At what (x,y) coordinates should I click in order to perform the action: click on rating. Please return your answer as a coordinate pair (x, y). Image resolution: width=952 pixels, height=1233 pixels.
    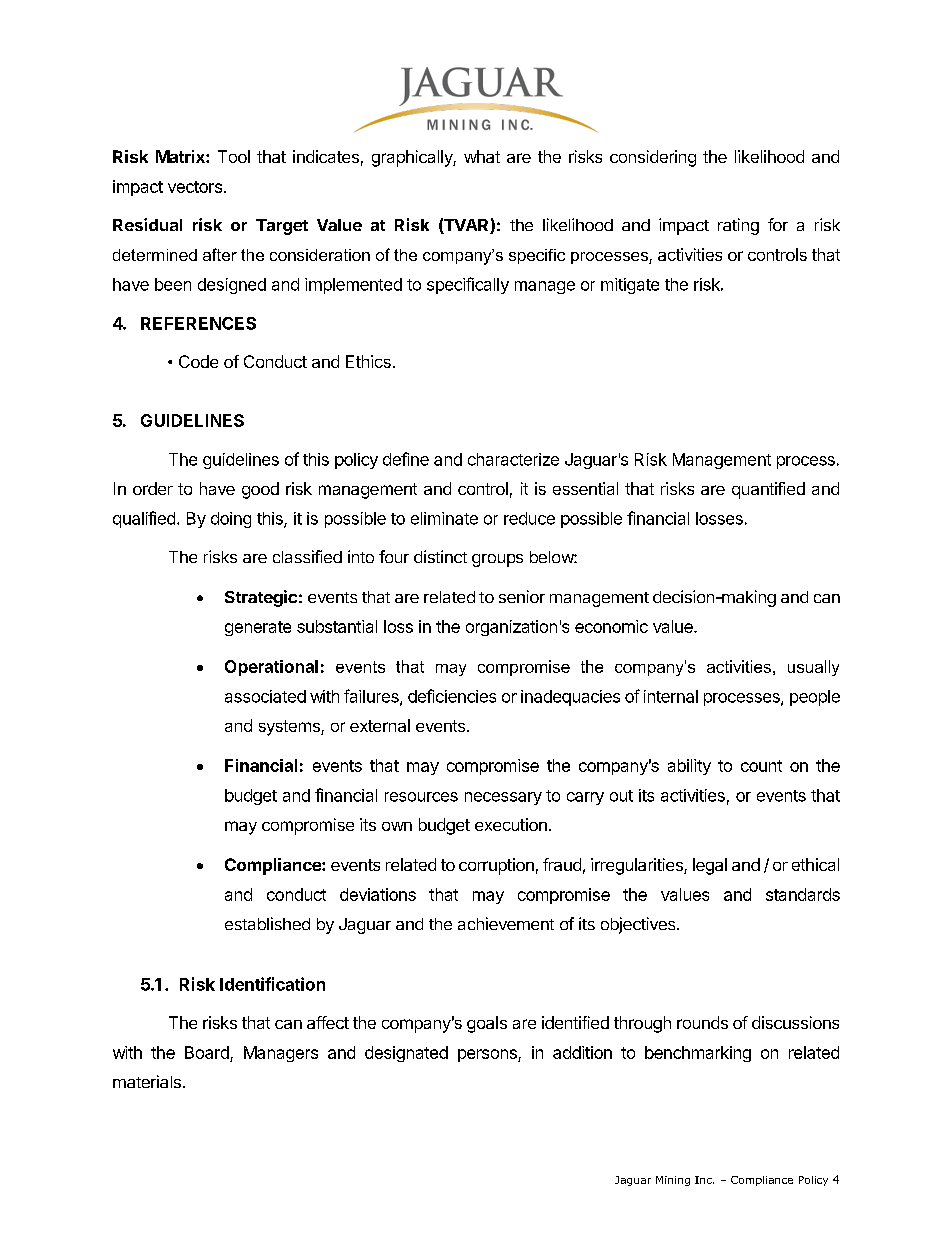
    Looking at the image, I should click on (738, 226).
